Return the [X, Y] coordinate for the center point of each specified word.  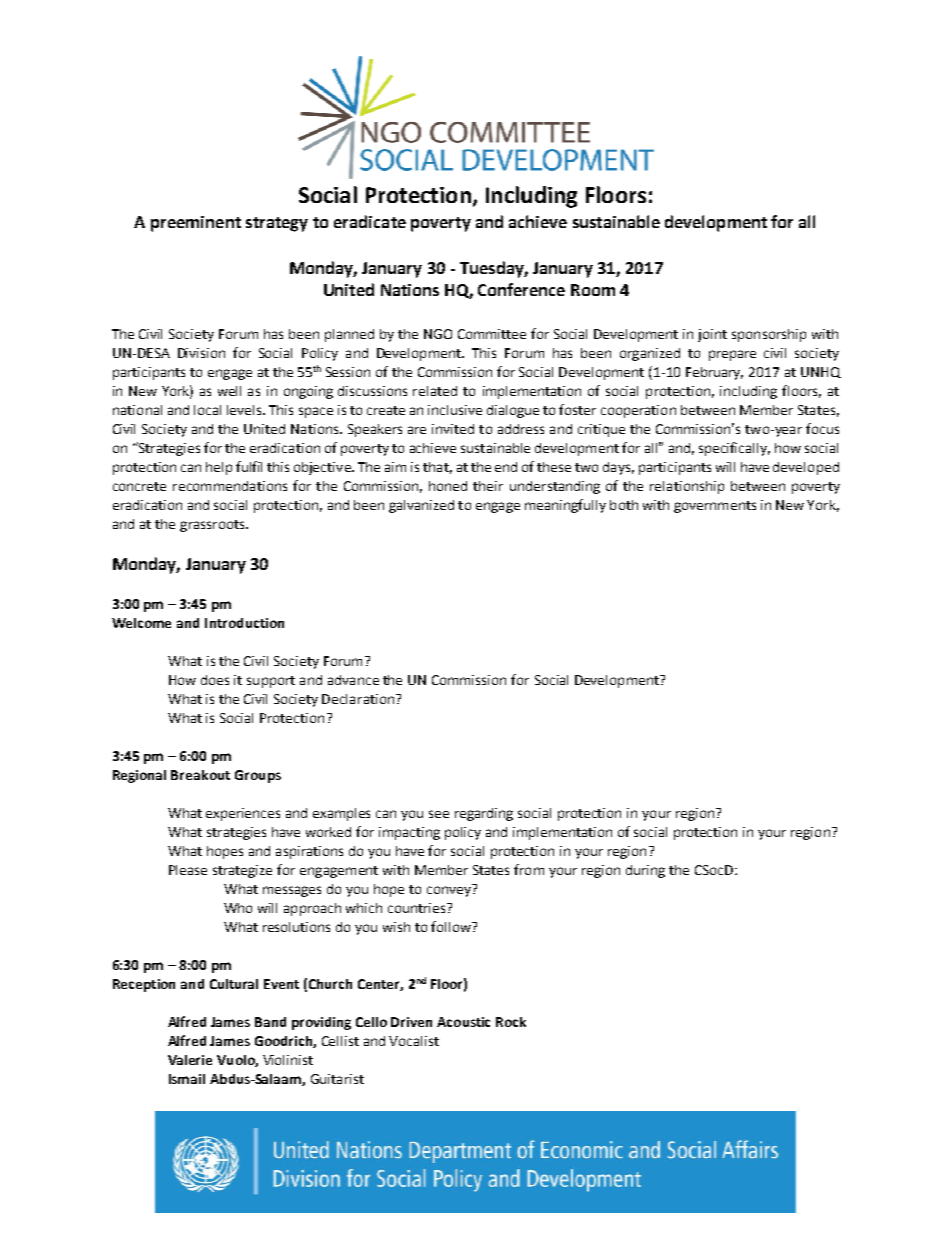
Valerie [190, 1060]
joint [712, 335]
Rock [511, 1022]
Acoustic [463, 1022]
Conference [521, 289]
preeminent [196, 224]
